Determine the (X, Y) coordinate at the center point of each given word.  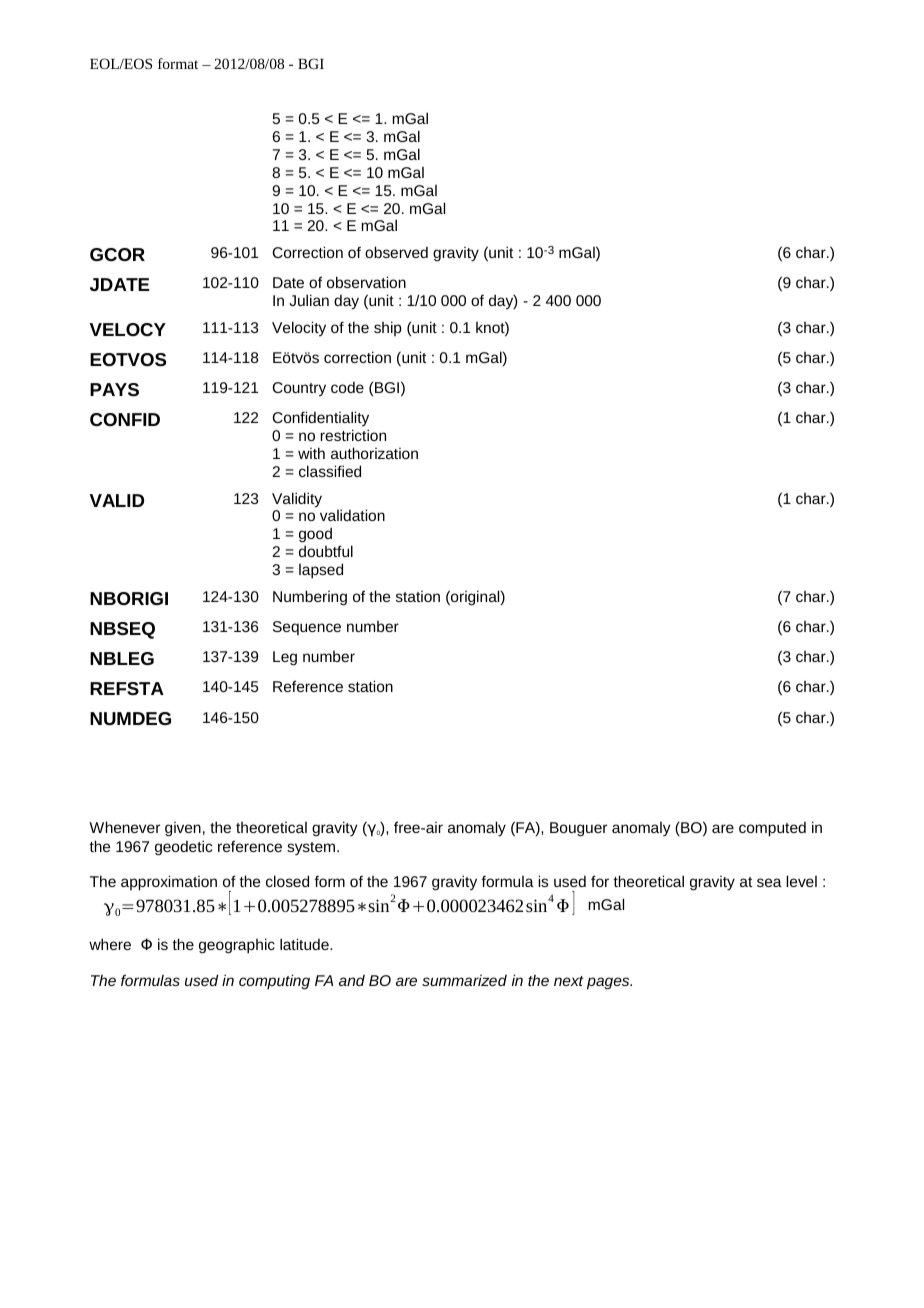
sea (769, 882)
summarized (464, 980)
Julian (309, 300)
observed (396, 252)
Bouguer (578, 829)
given (183, 829)
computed (772, 829)
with (311, 453)
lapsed (321, 571)
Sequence (307, 628)
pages (609, 983)
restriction (353, 435)
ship (388, 328)
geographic (237, 946)
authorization (374, 453)
